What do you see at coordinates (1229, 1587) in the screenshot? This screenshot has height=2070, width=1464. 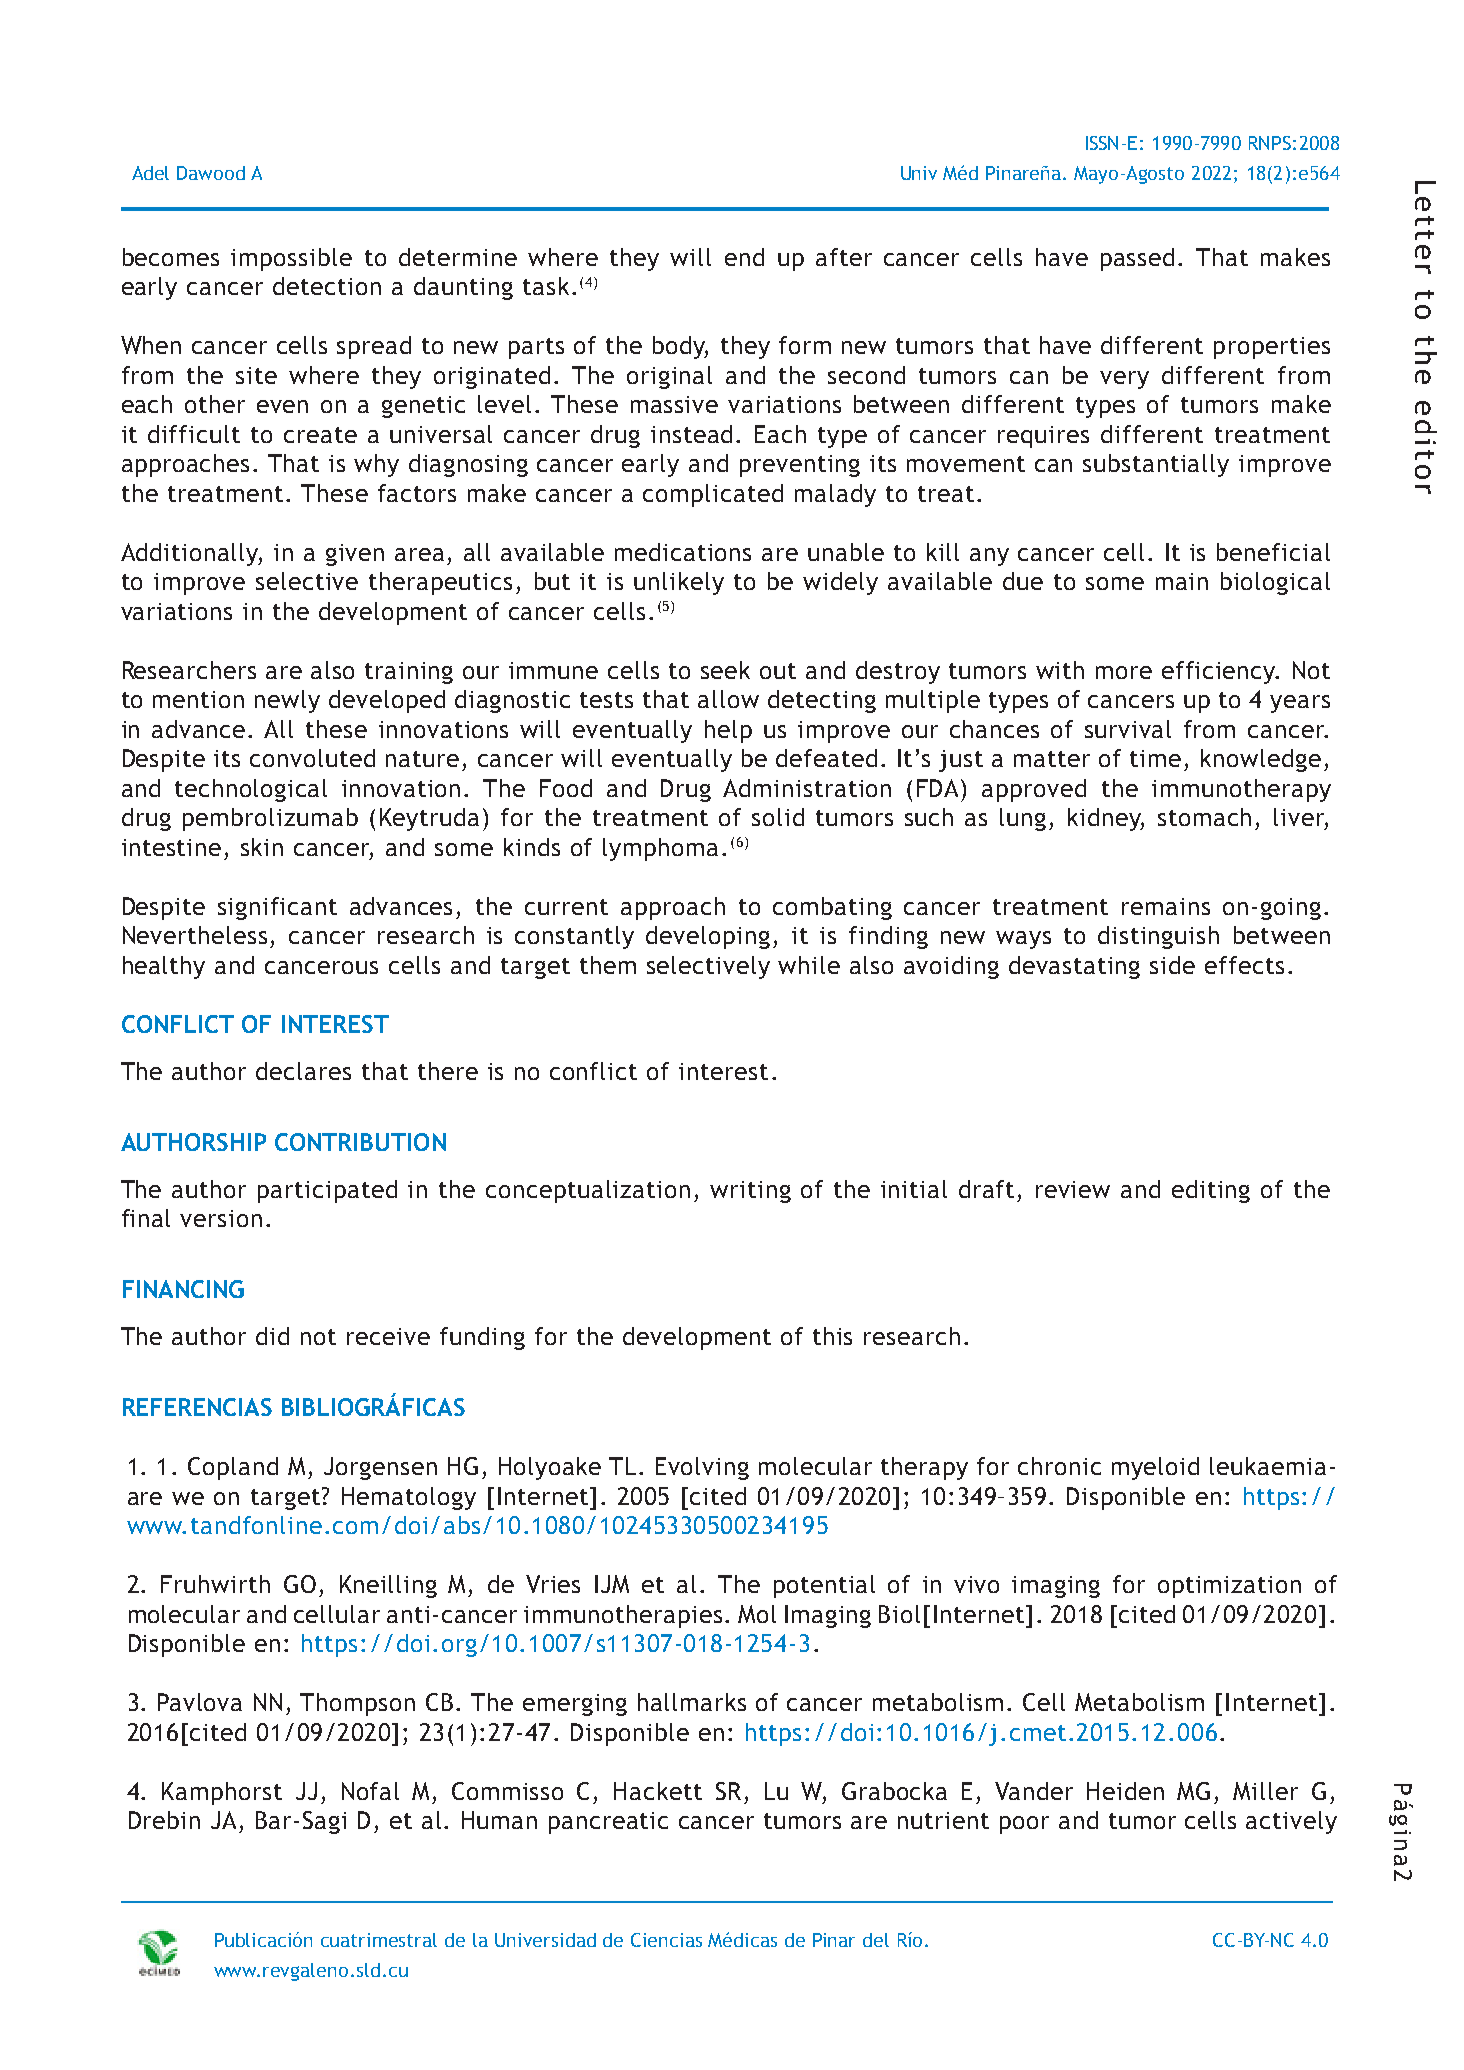 I see `optimization` at bounding box center [1229, 1587].
